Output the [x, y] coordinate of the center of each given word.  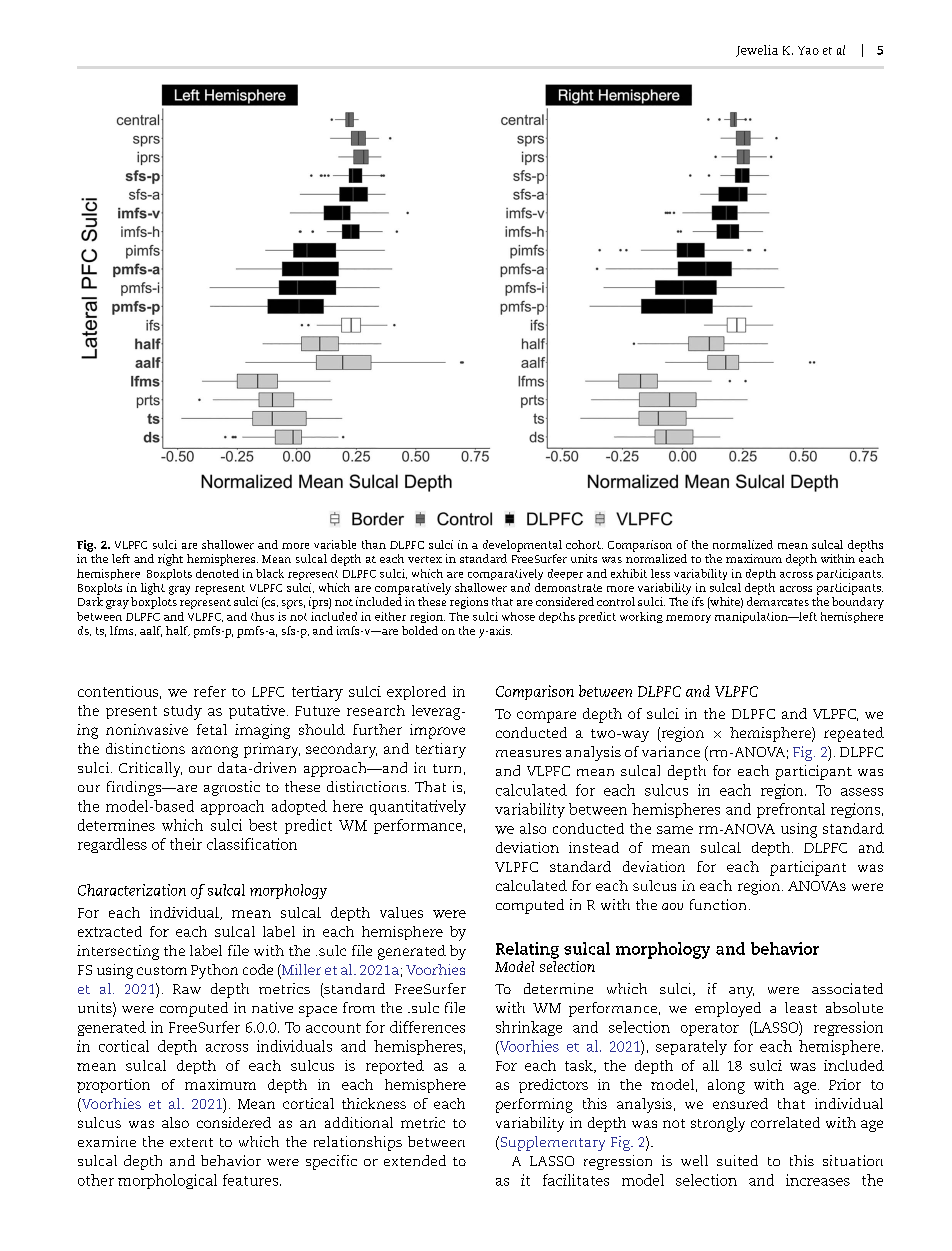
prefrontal [791, 810]
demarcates [778, 601]
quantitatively [418, 807]
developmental [522, 546]
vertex [425, 559]
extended [415, 1160]
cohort [584, 544]
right [170, 560]
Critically [150, 769]
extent [191, 1142]
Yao [808, 50]
